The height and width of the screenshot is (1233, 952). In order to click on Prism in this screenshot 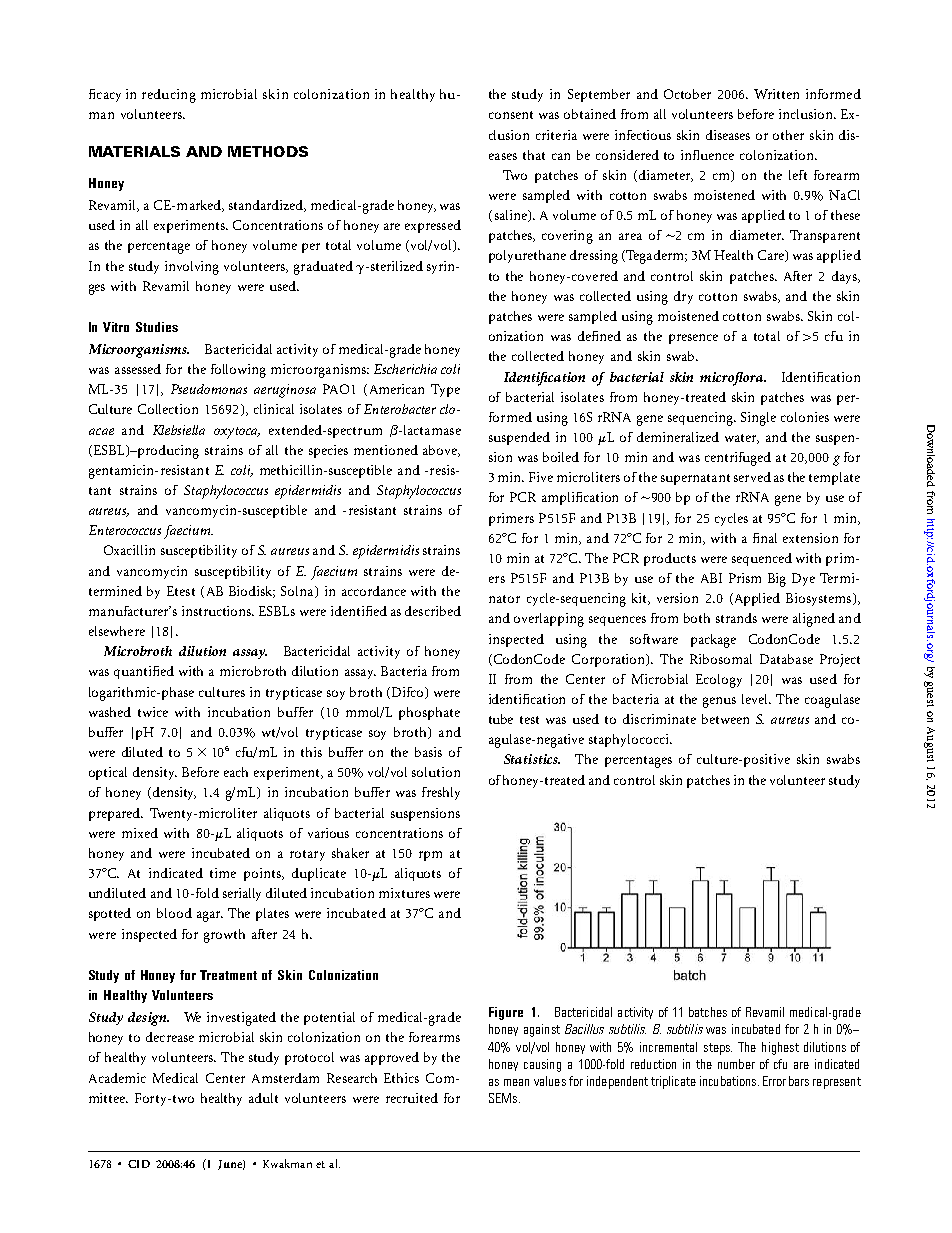, I will do `click(745, 578)`.
